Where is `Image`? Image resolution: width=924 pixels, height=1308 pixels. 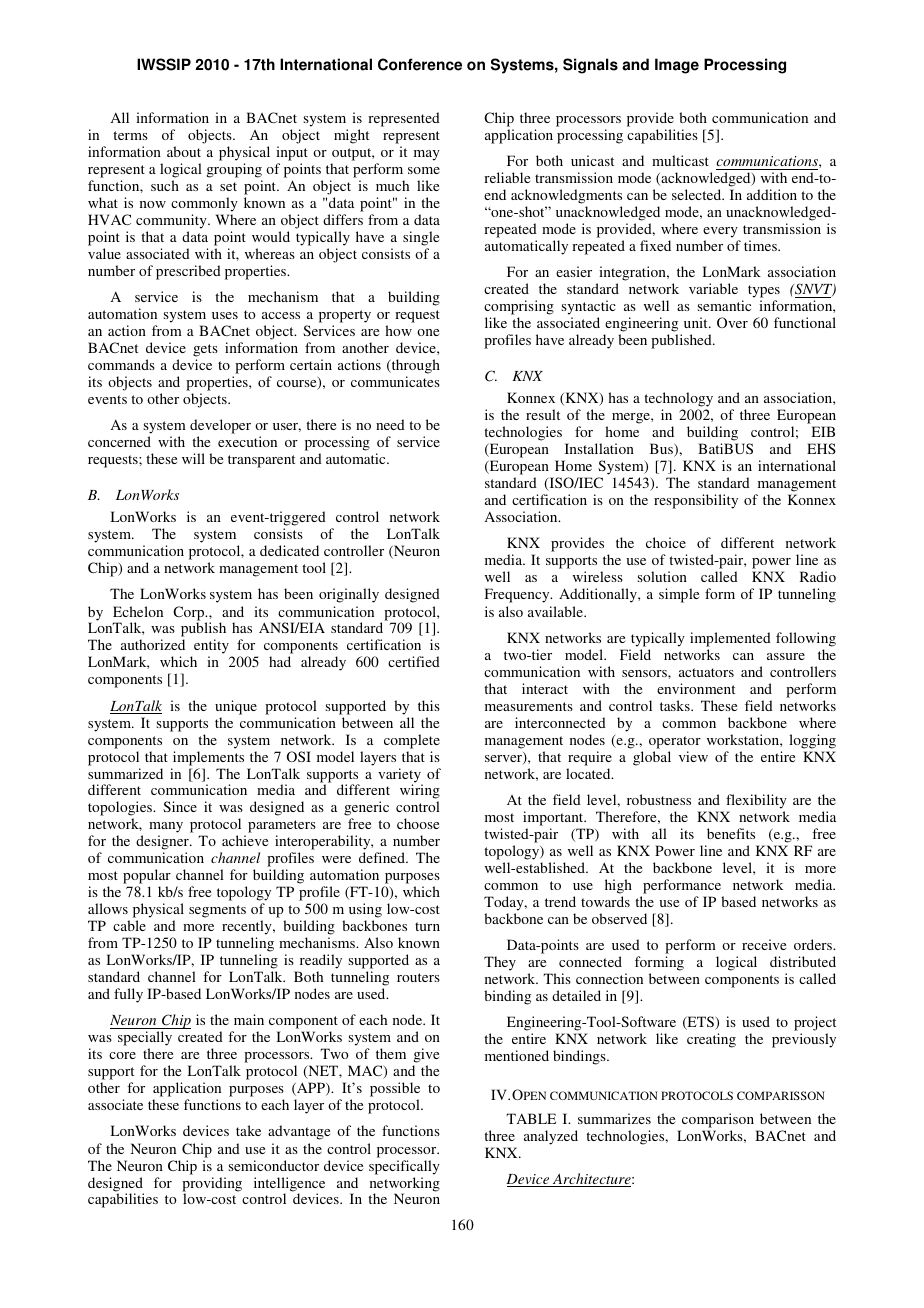
Image is located at coordinates (677, 66).
